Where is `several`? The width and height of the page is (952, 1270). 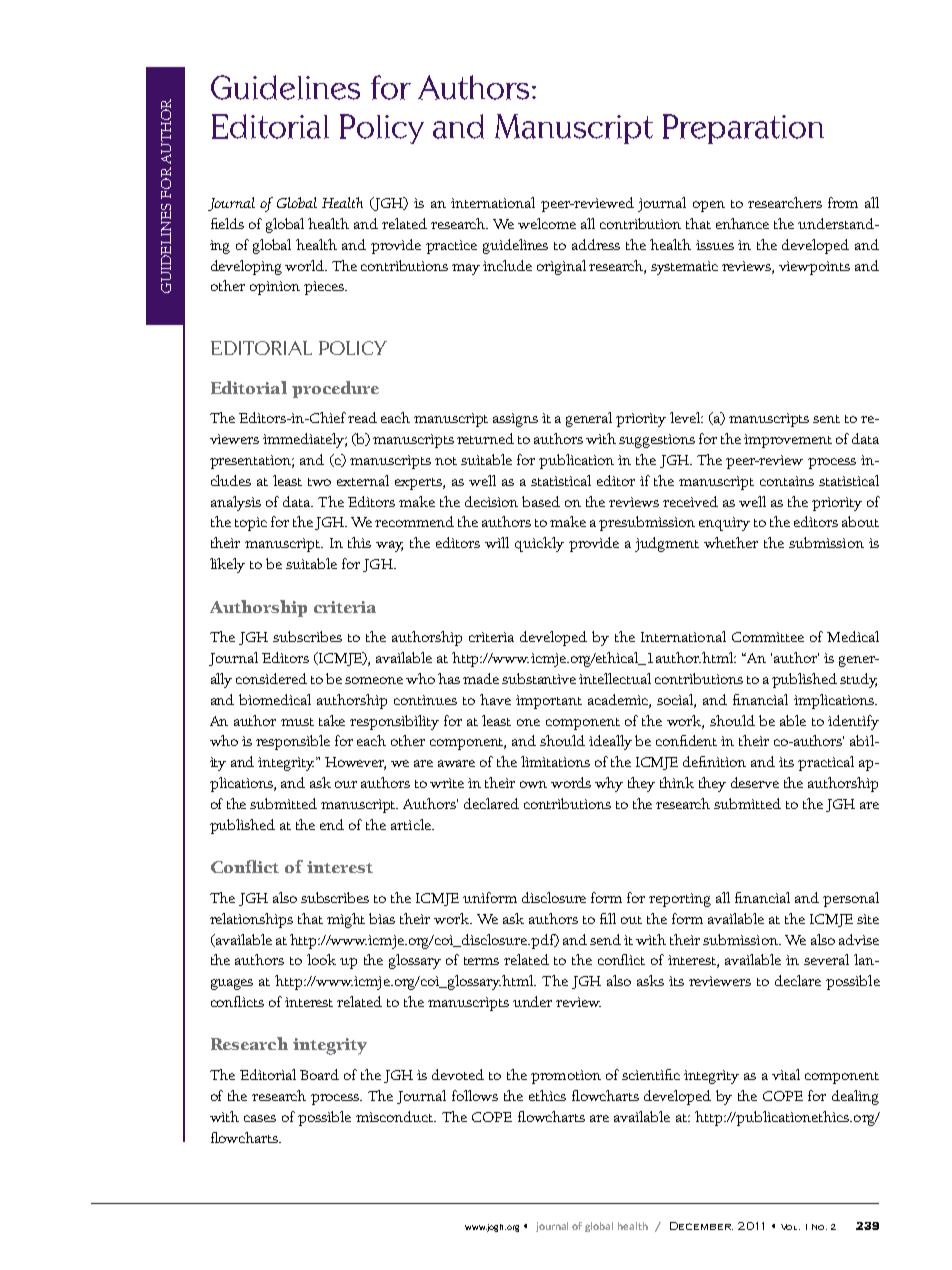 several is located at coordinates (826, 959).
